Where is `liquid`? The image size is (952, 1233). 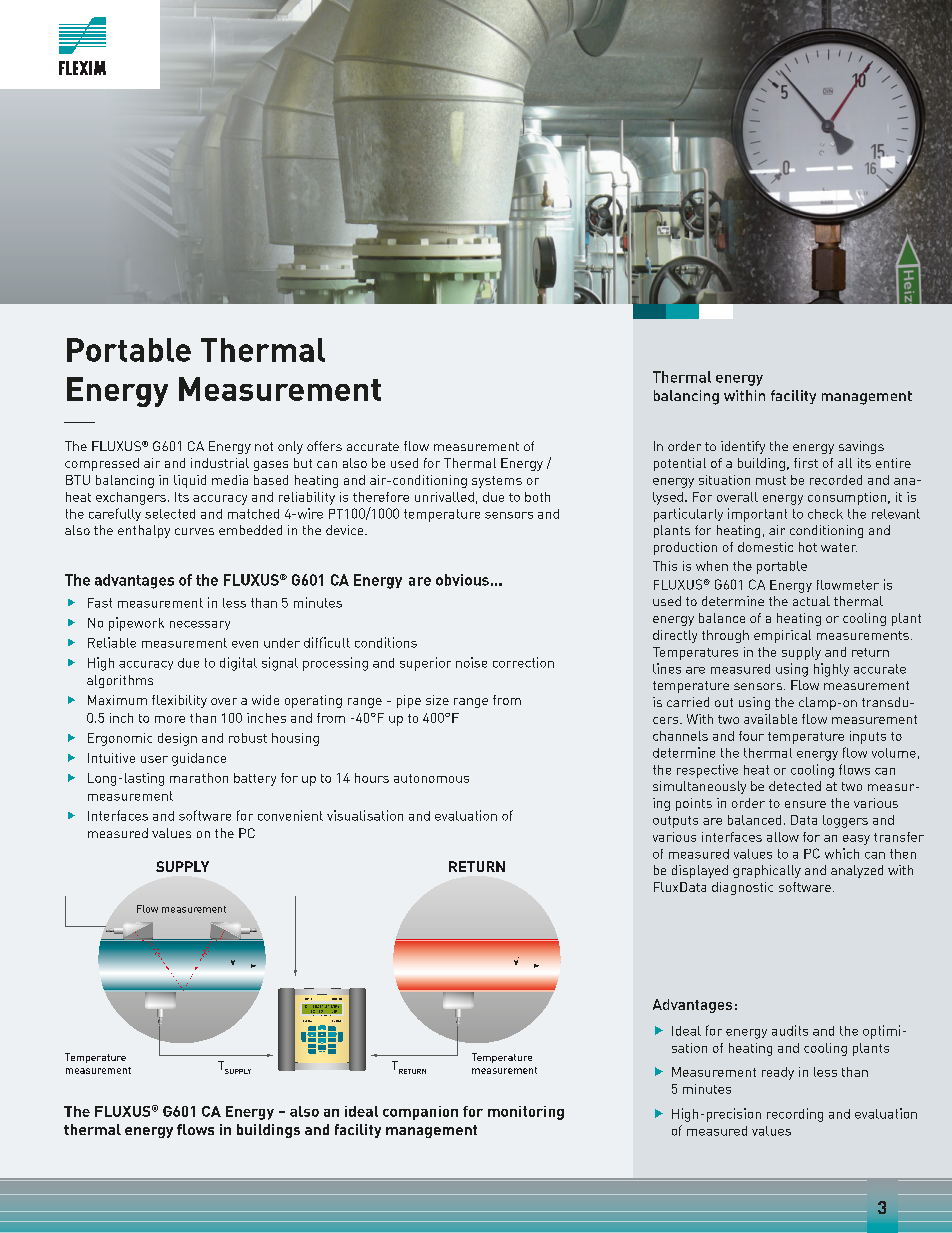
liquid is located at coordinates (190, 481).
